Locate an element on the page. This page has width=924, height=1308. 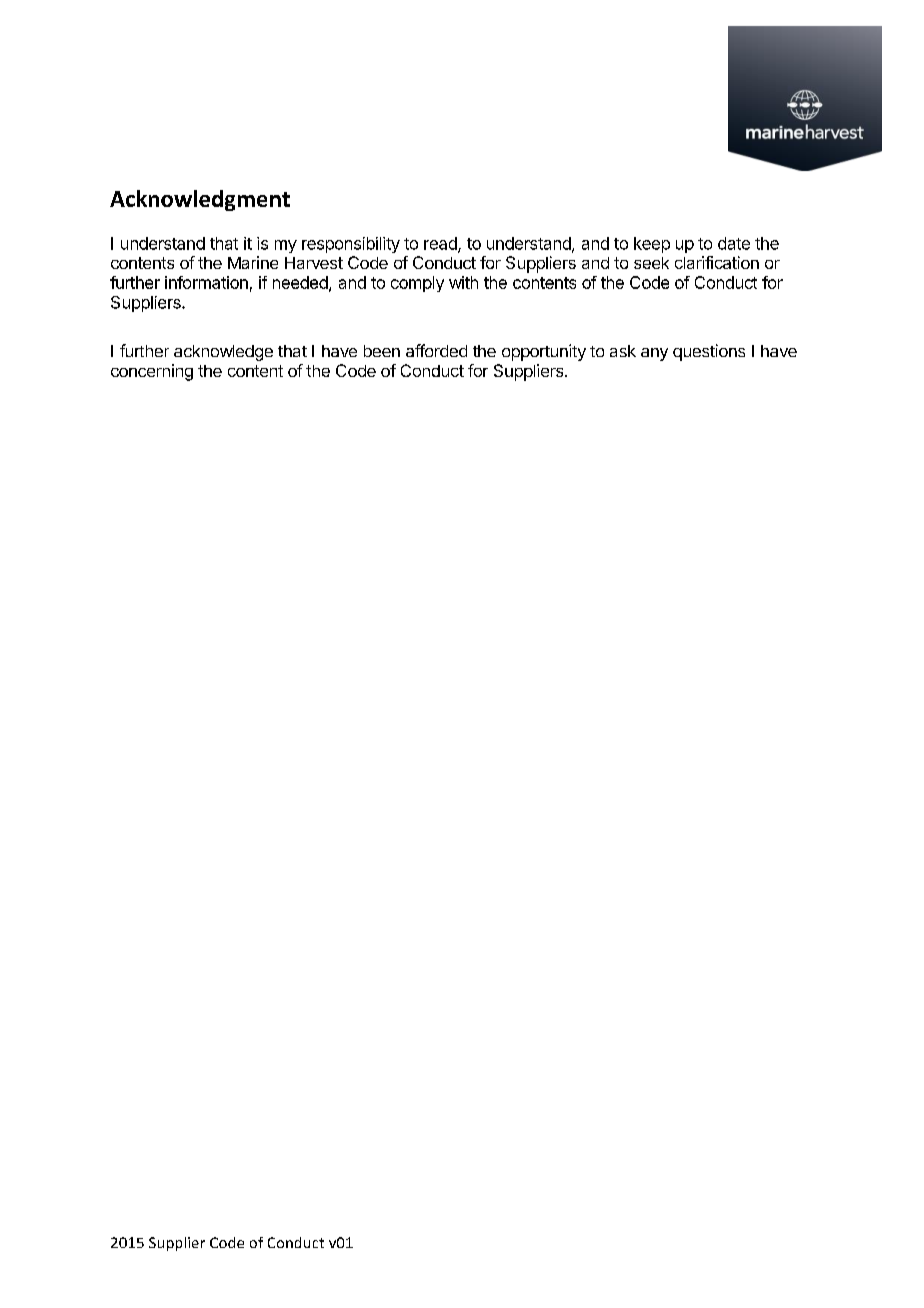
information is located at coordinates (206, 282).
